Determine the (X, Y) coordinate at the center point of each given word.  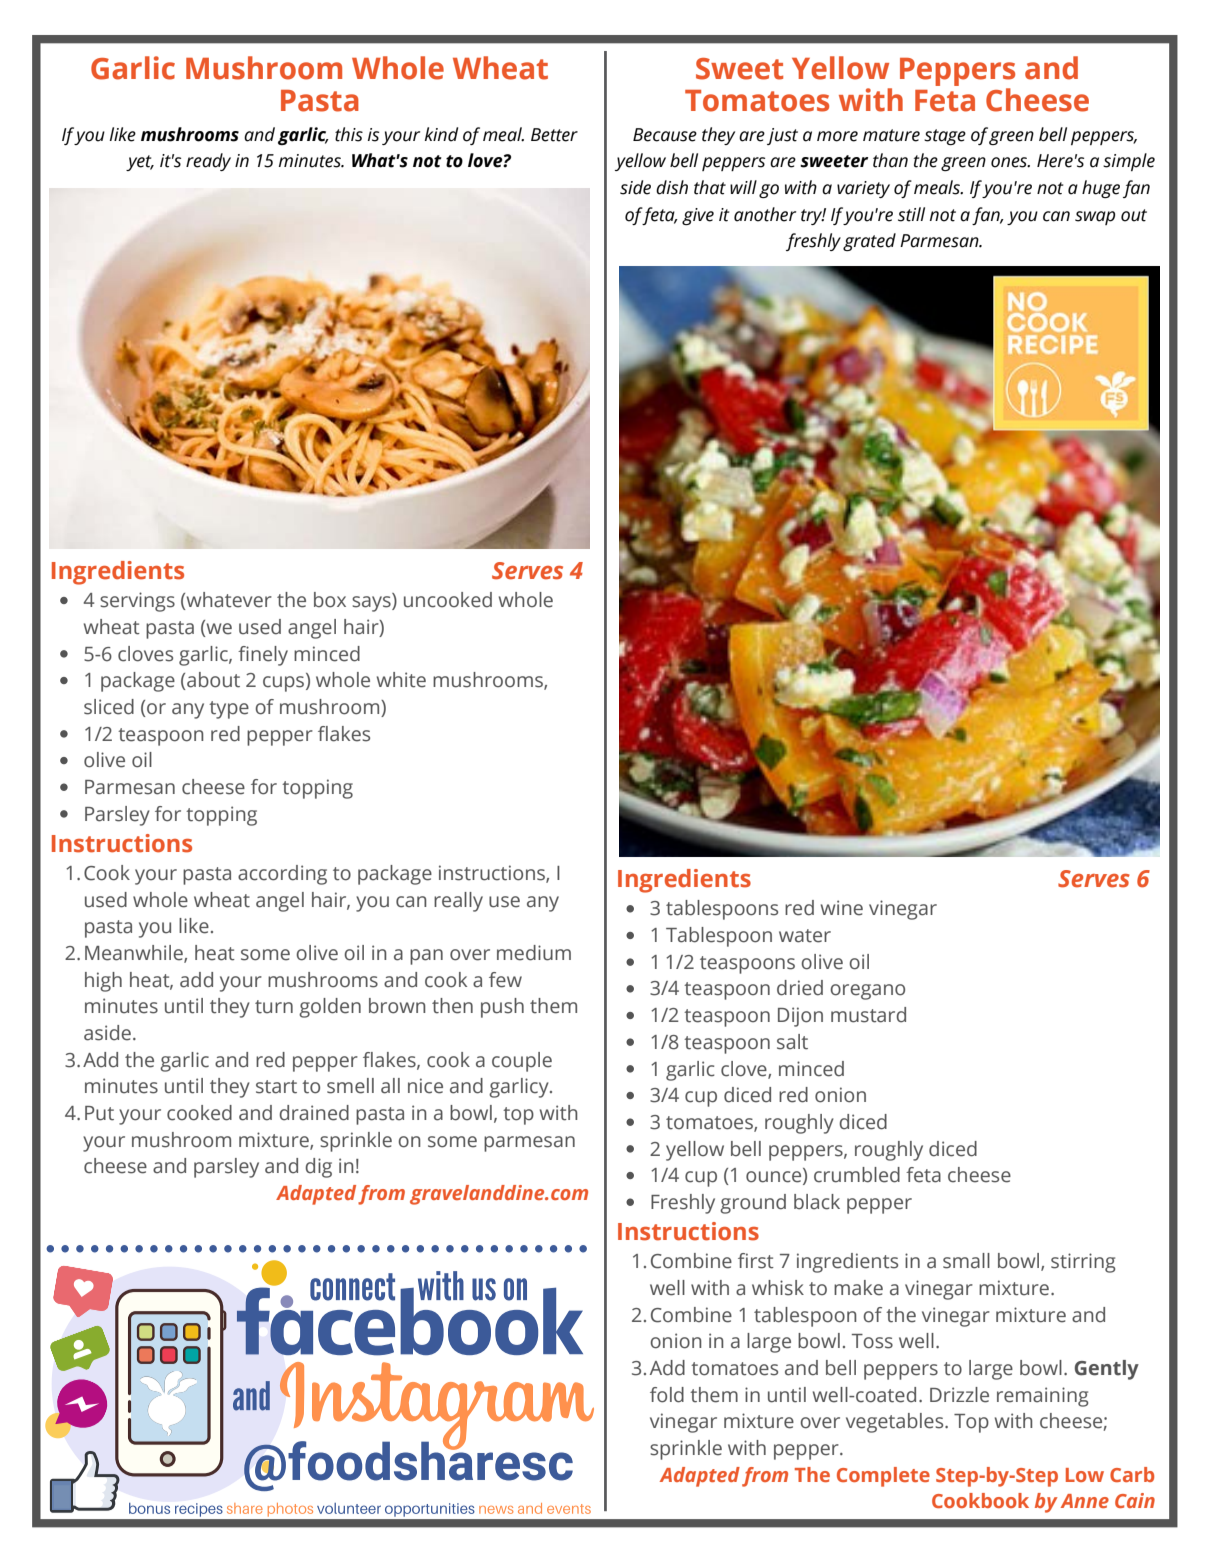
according (282, 875)
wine (842, 908)
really (458, 902)
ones (1010, 162)
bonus (149, 1508)
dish (672, 187)
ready (208, 162)
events (569, 1509)
